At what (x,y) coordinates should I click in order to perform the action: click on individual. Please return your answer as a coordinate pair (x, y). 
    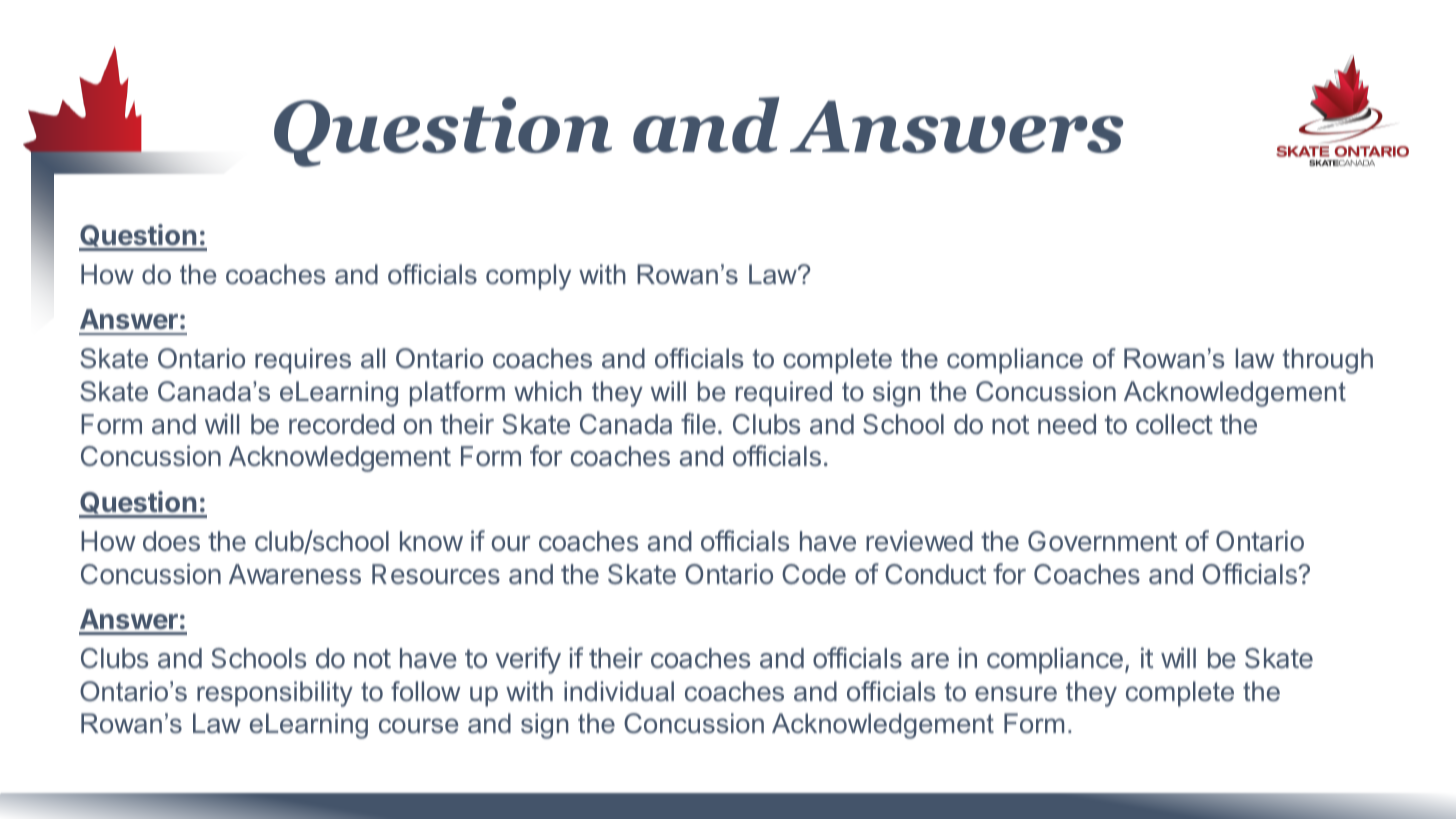
    Looking at the image, I should click on (619, 691).
